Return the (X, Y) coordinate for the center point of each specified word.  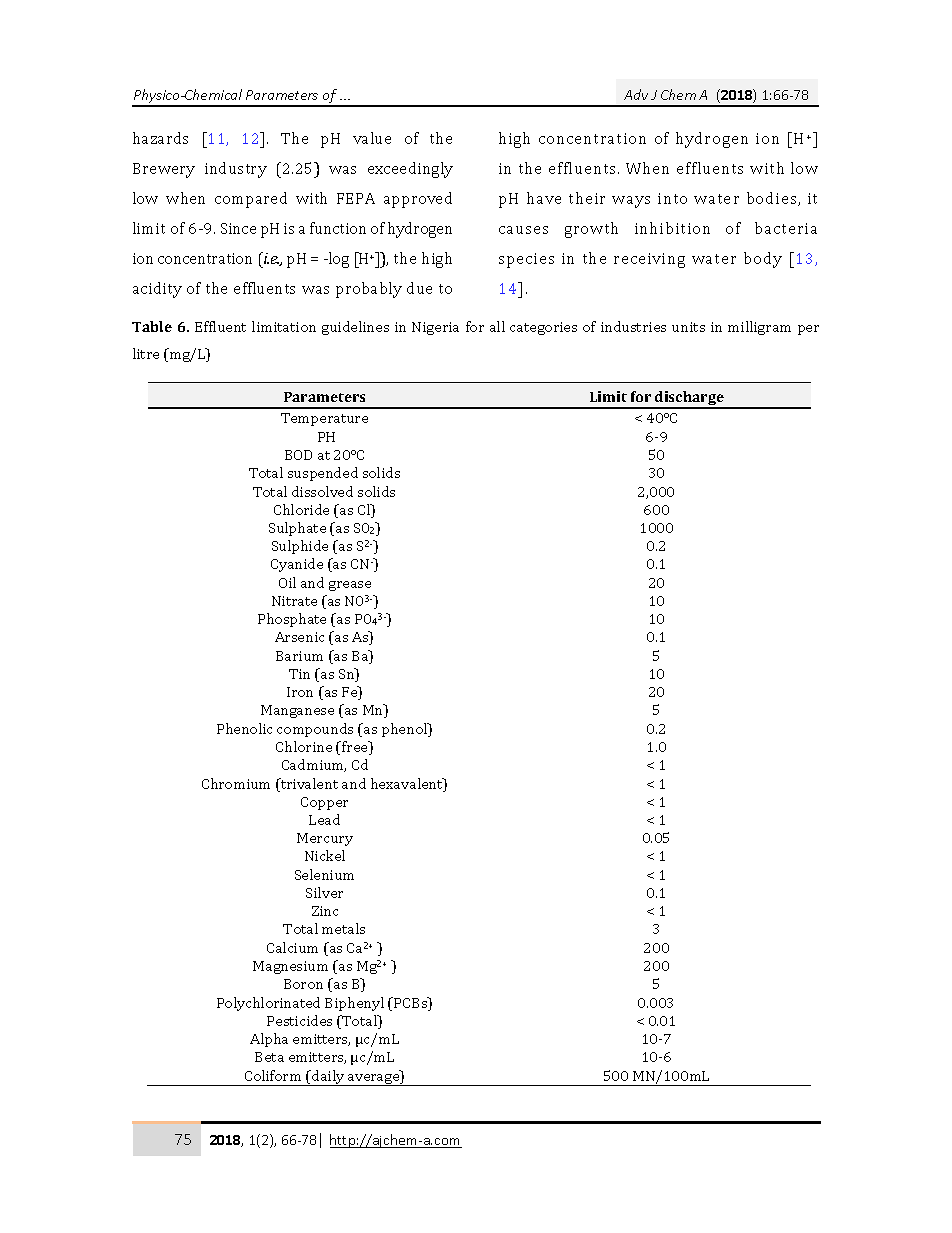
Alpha (269, 1040)
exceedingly (410, 170)
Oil (287, 582)
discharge (689, 399)
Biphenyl (354, 1004)
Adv (636, 94)
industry (236, 170)
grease (350, 586)
